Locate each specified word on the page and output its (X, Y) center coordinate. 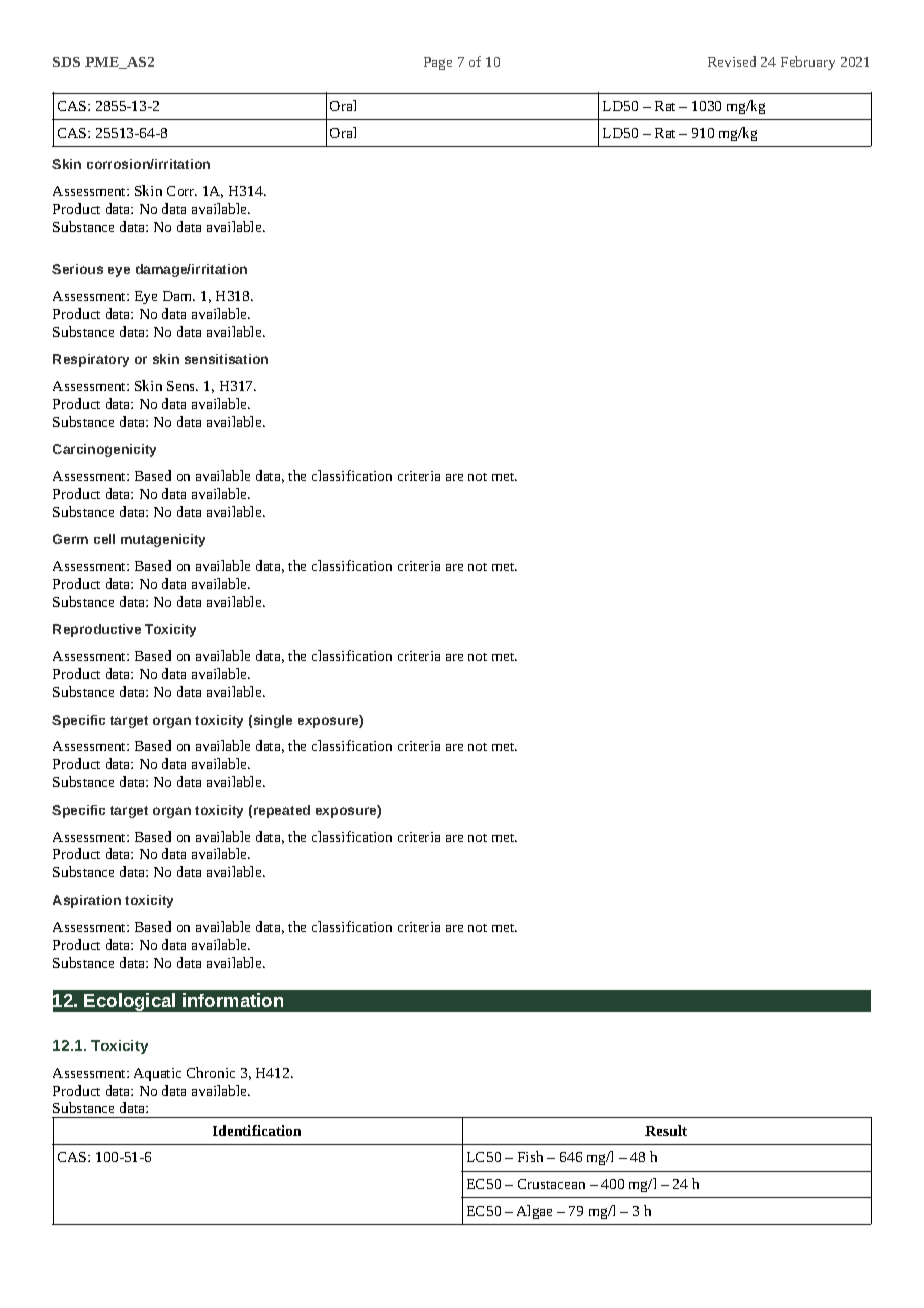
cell (104, 539)
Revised (732, 61)
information (233, 1000)
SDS (66, 62)
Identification (257, 1130)
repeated (282, 811)
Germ (70, 539)
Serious (77, 269)
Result (666, 1130)
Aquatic (157, 1074)
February (808, 63)
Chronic (211, 1072)
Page (438, 63)
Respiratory (91, 360)
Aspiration (87, 901)
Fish (530, 1156)
